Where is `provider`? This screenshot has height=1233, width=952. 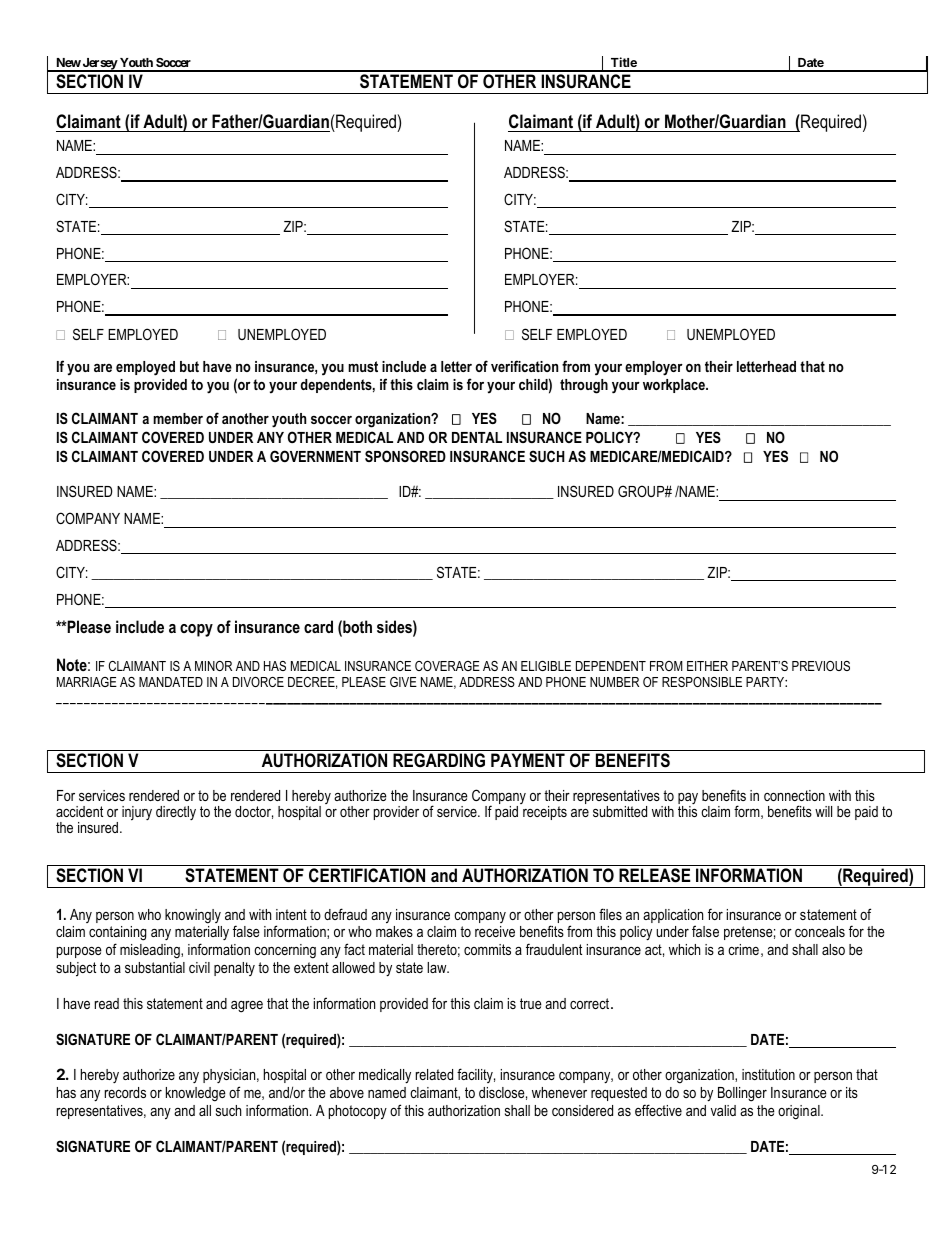
provider is located at coordinates (396, 813).
